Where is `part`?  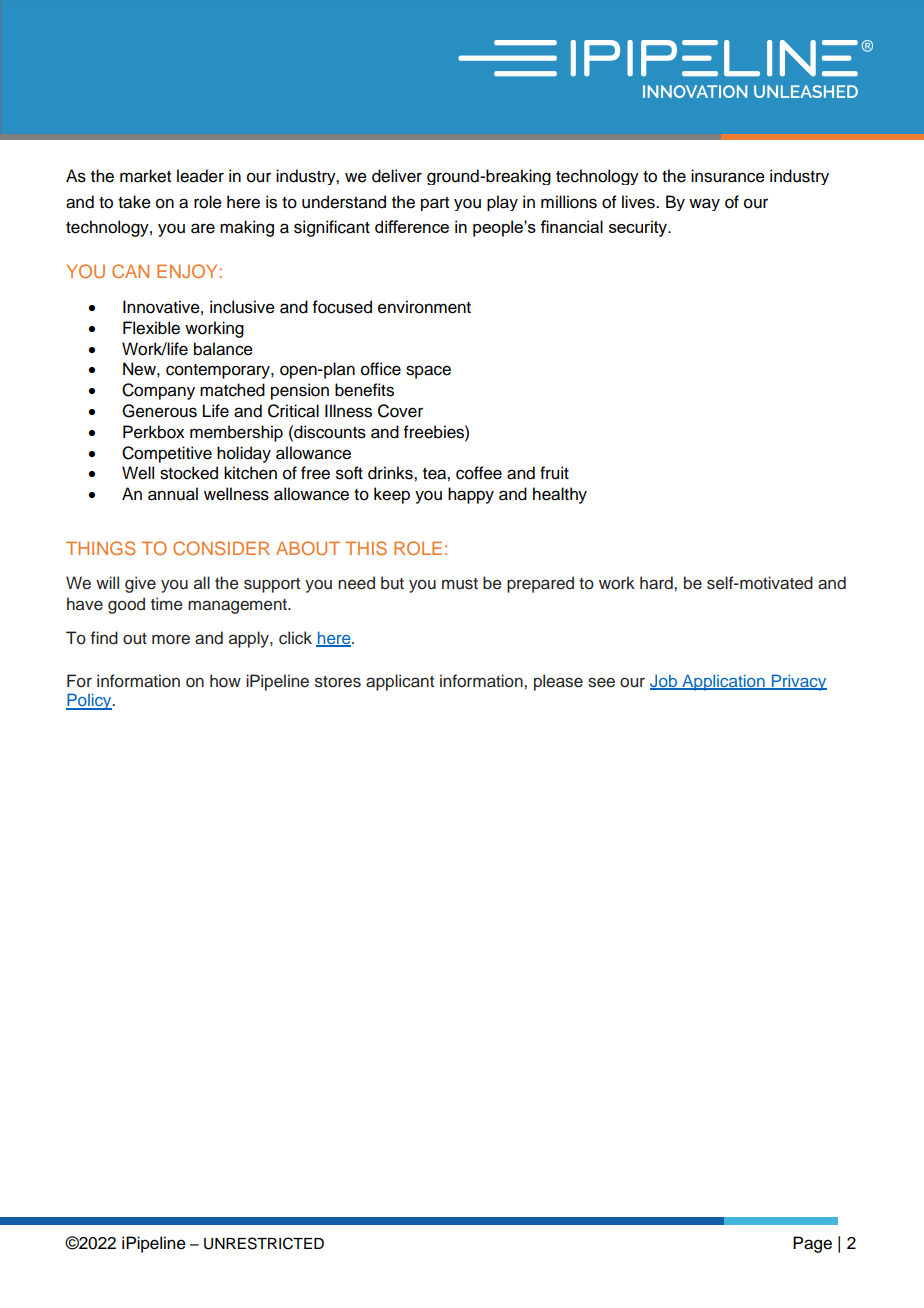 part is located at coordinates (435, 204).
